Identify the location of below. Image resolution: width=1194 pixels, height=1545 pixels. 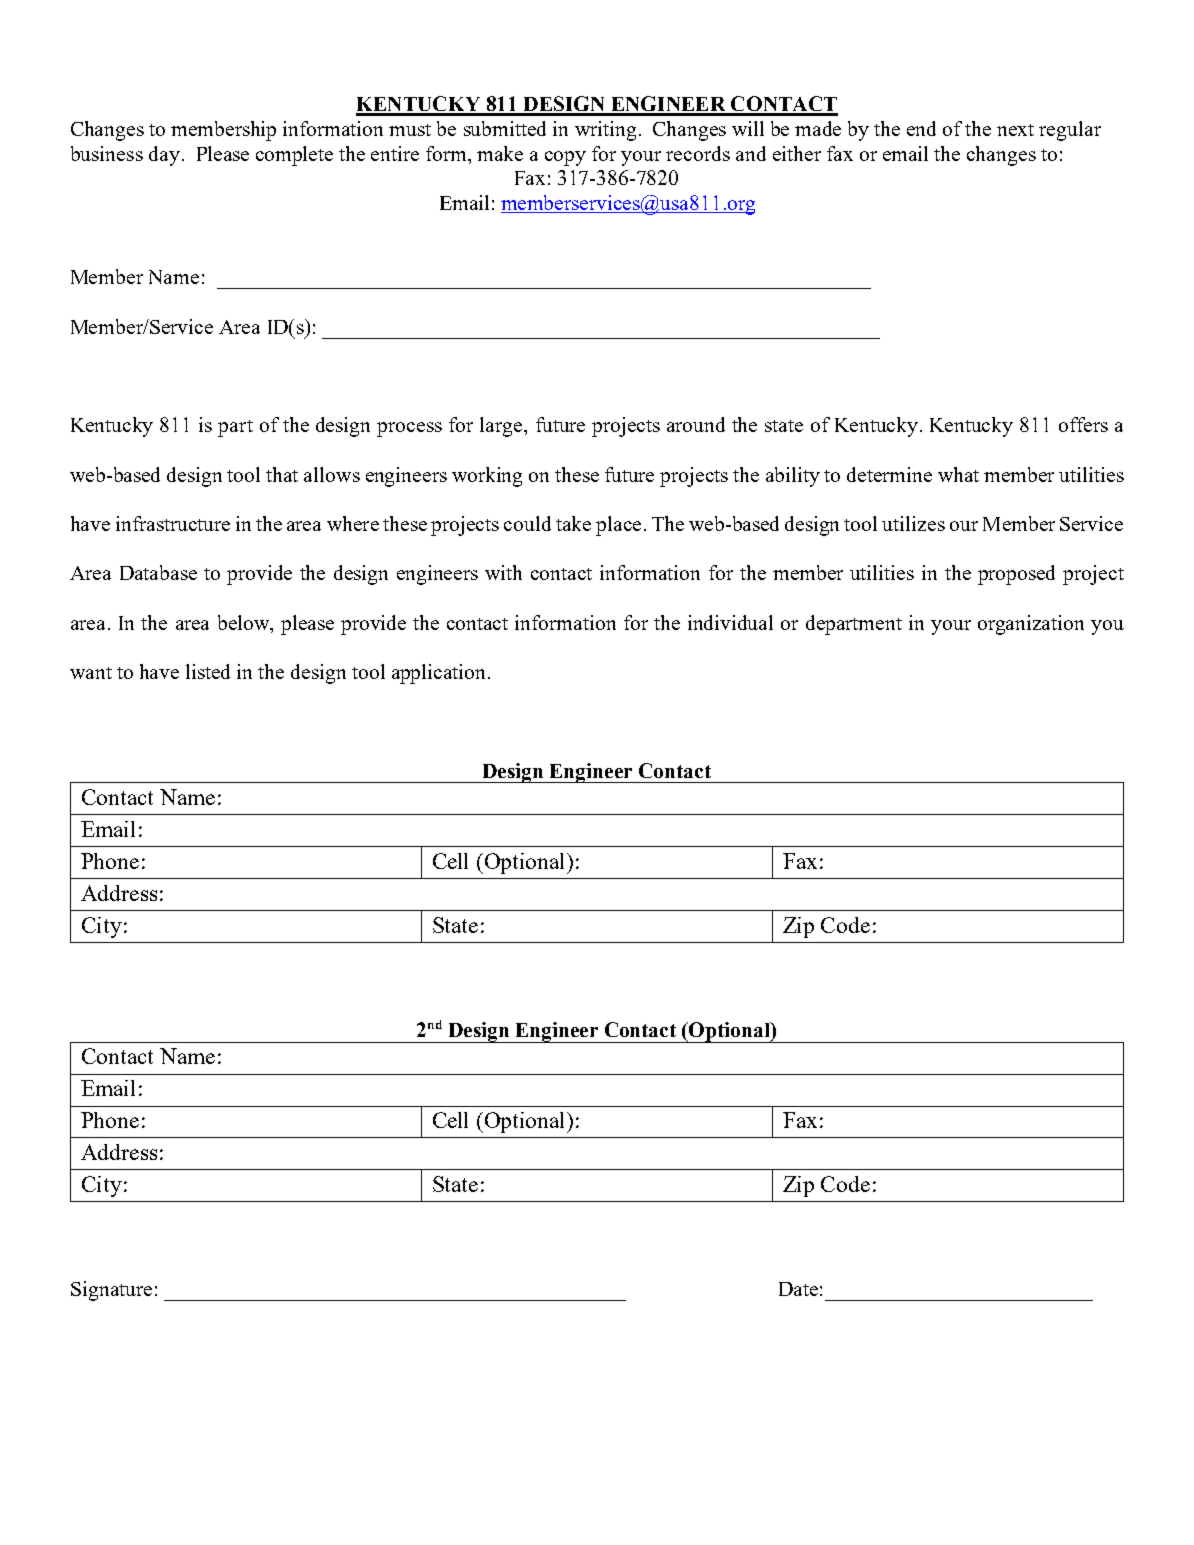
(245, 622).
